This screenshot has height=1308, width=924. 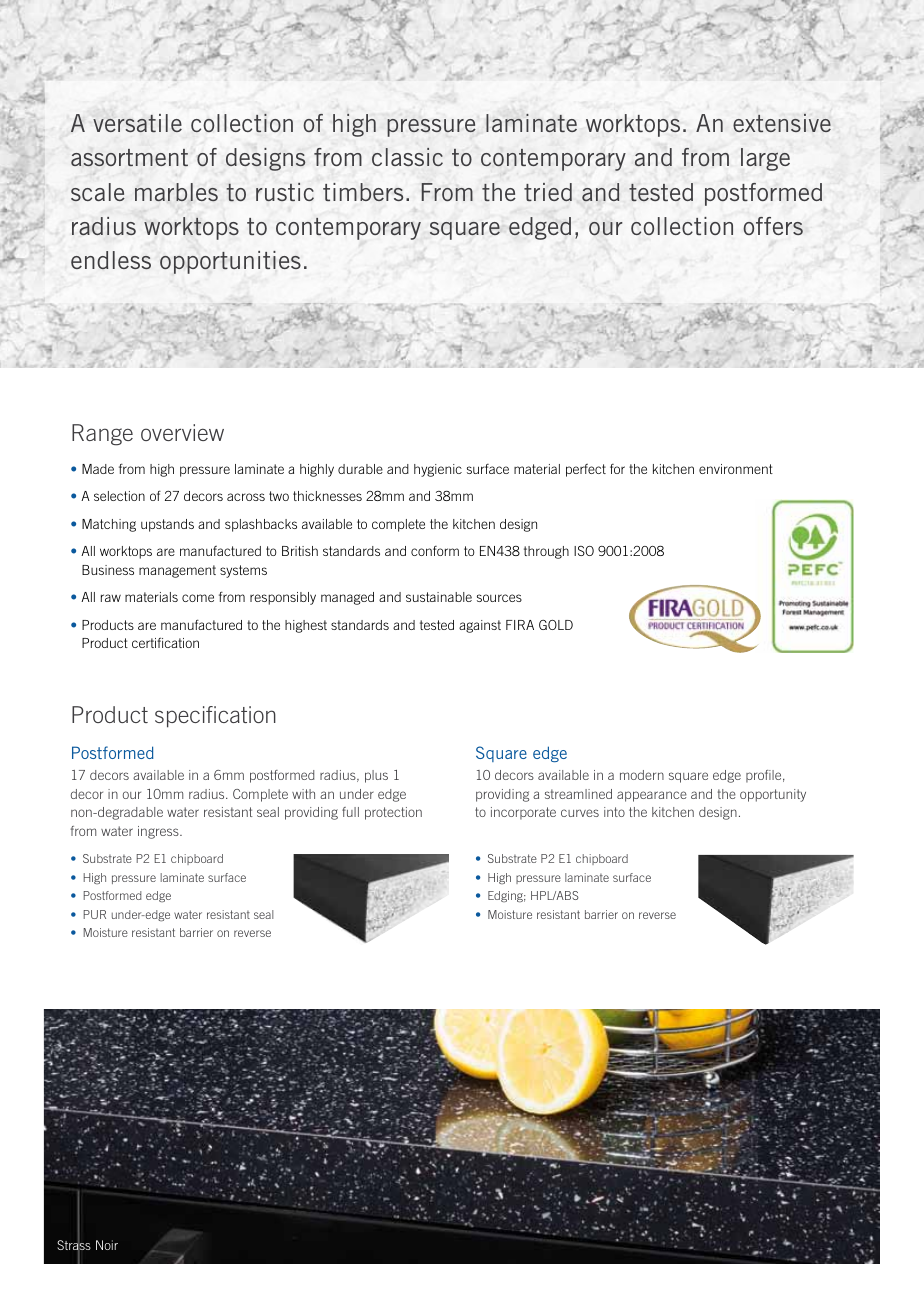 What do you see at coordinates (393, 813) in the screenshot?
I see `protection` at bounding box center [393, 813].
